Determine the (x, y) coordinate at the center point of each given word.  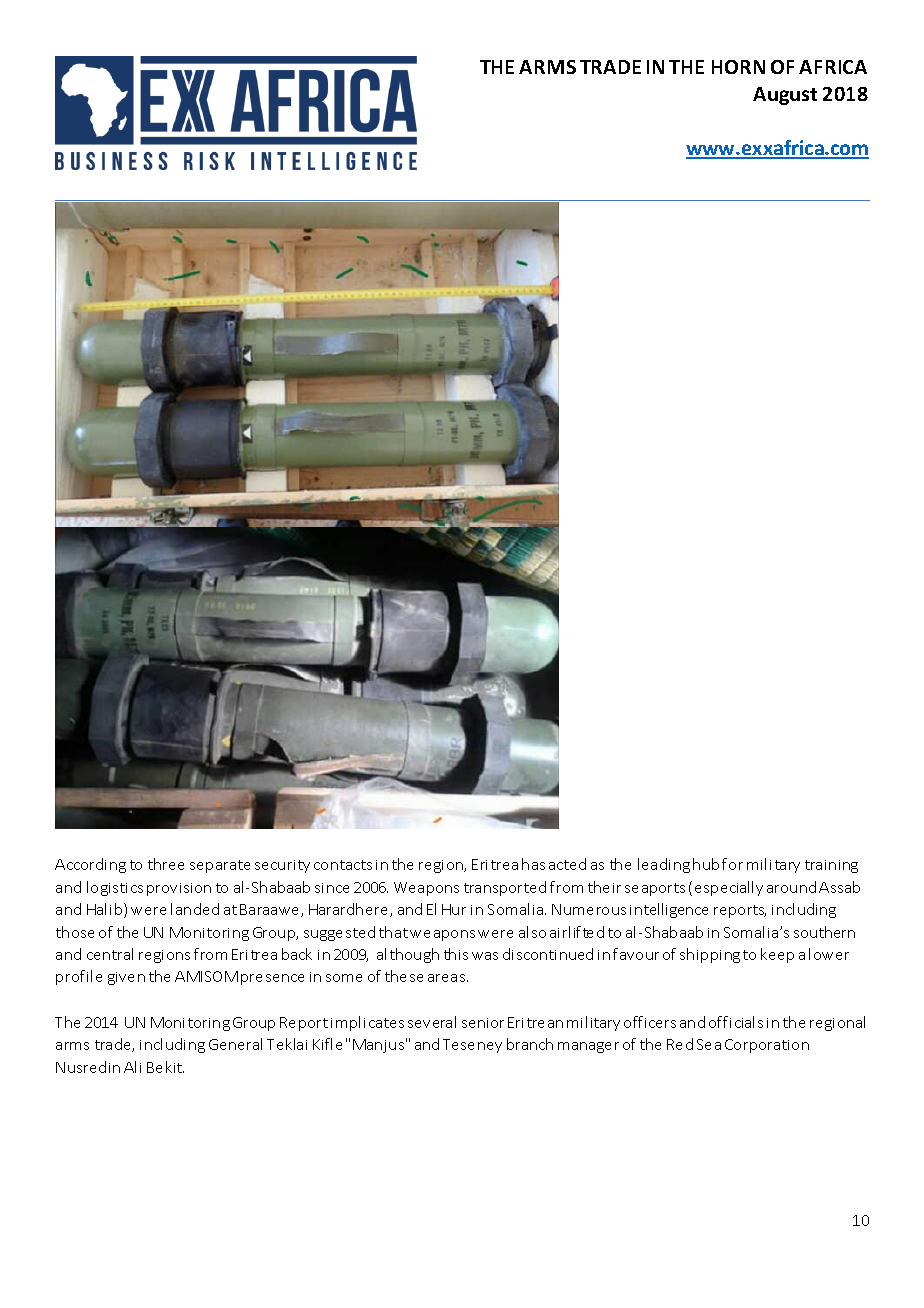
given (126, 978)
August (785, 96)
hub (706, 864)
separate (220, 866)
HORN (738, 67)
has (533, 864)
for (732, 864)
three (166, 864)
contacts (343, 865)
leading (664, 865)
